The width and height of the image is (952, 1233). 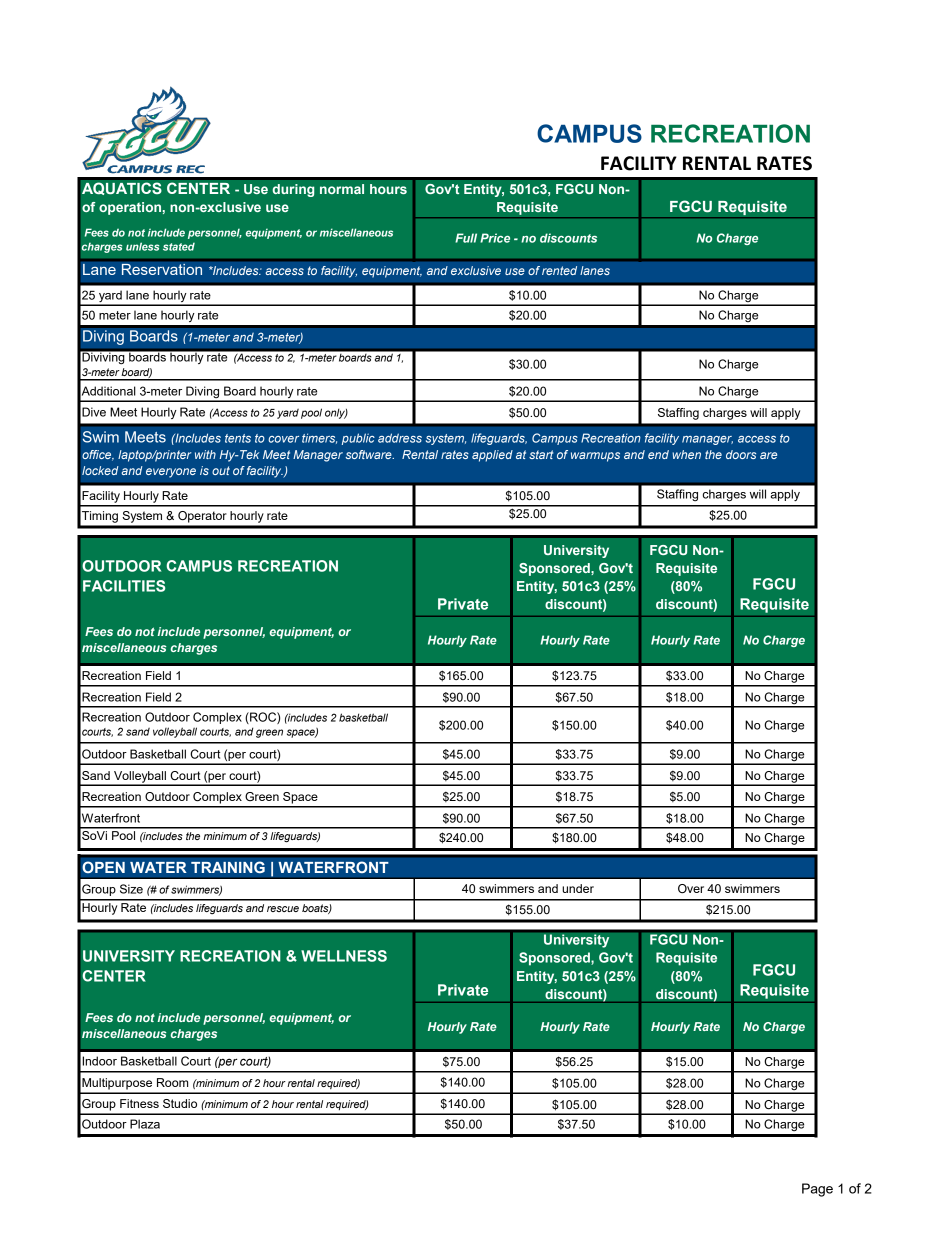 I want to click on doors, so click(x=741, y=454).
